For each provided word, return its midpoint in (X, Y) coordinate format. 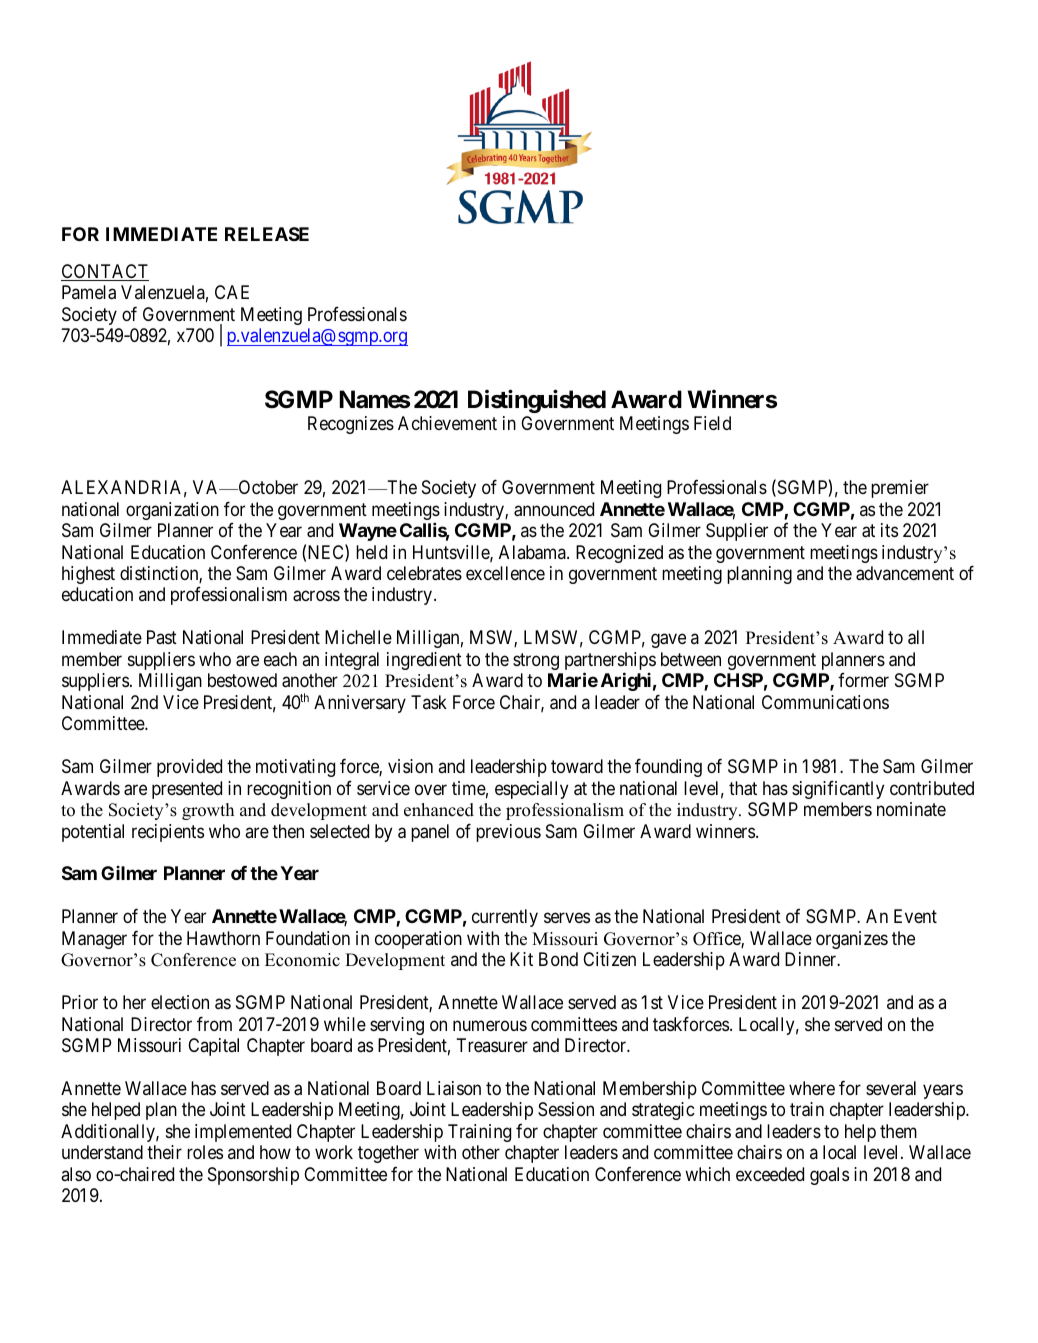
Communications (825, 702)
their (164, 1152)
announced (554, 509)
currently (505, 918)
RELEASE (267, 234)
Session (566, 1109)
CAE (232, 292)
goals (829, 1176)
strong (536, 661)
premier (900, 489)
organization (172, 511)
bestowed (242, 680)
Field (712, 423)
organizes (852, 940)
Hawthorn (223, 938)
